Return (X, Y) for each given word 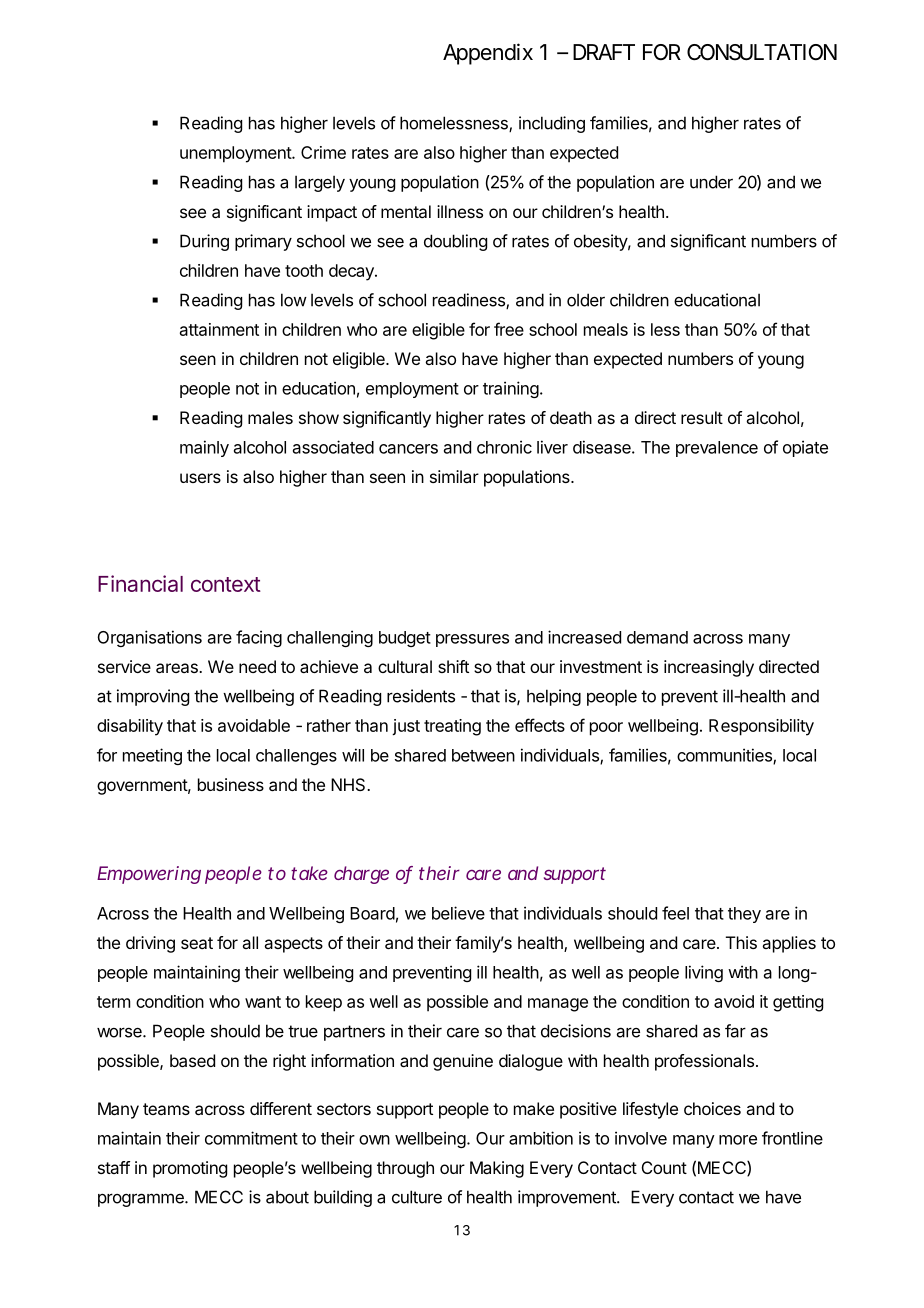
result (702, 417)
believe (458, 913)
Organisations (150, 638)
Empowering (149, 875)
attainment (219, 329)
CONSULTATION (762, 52)
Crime (323, 152)
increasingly (709, 668)
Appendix (488, 54)
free (509, 329)
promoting (190, 1169)
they (744, 915)
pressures (472, 640)
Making (497, 1169)
